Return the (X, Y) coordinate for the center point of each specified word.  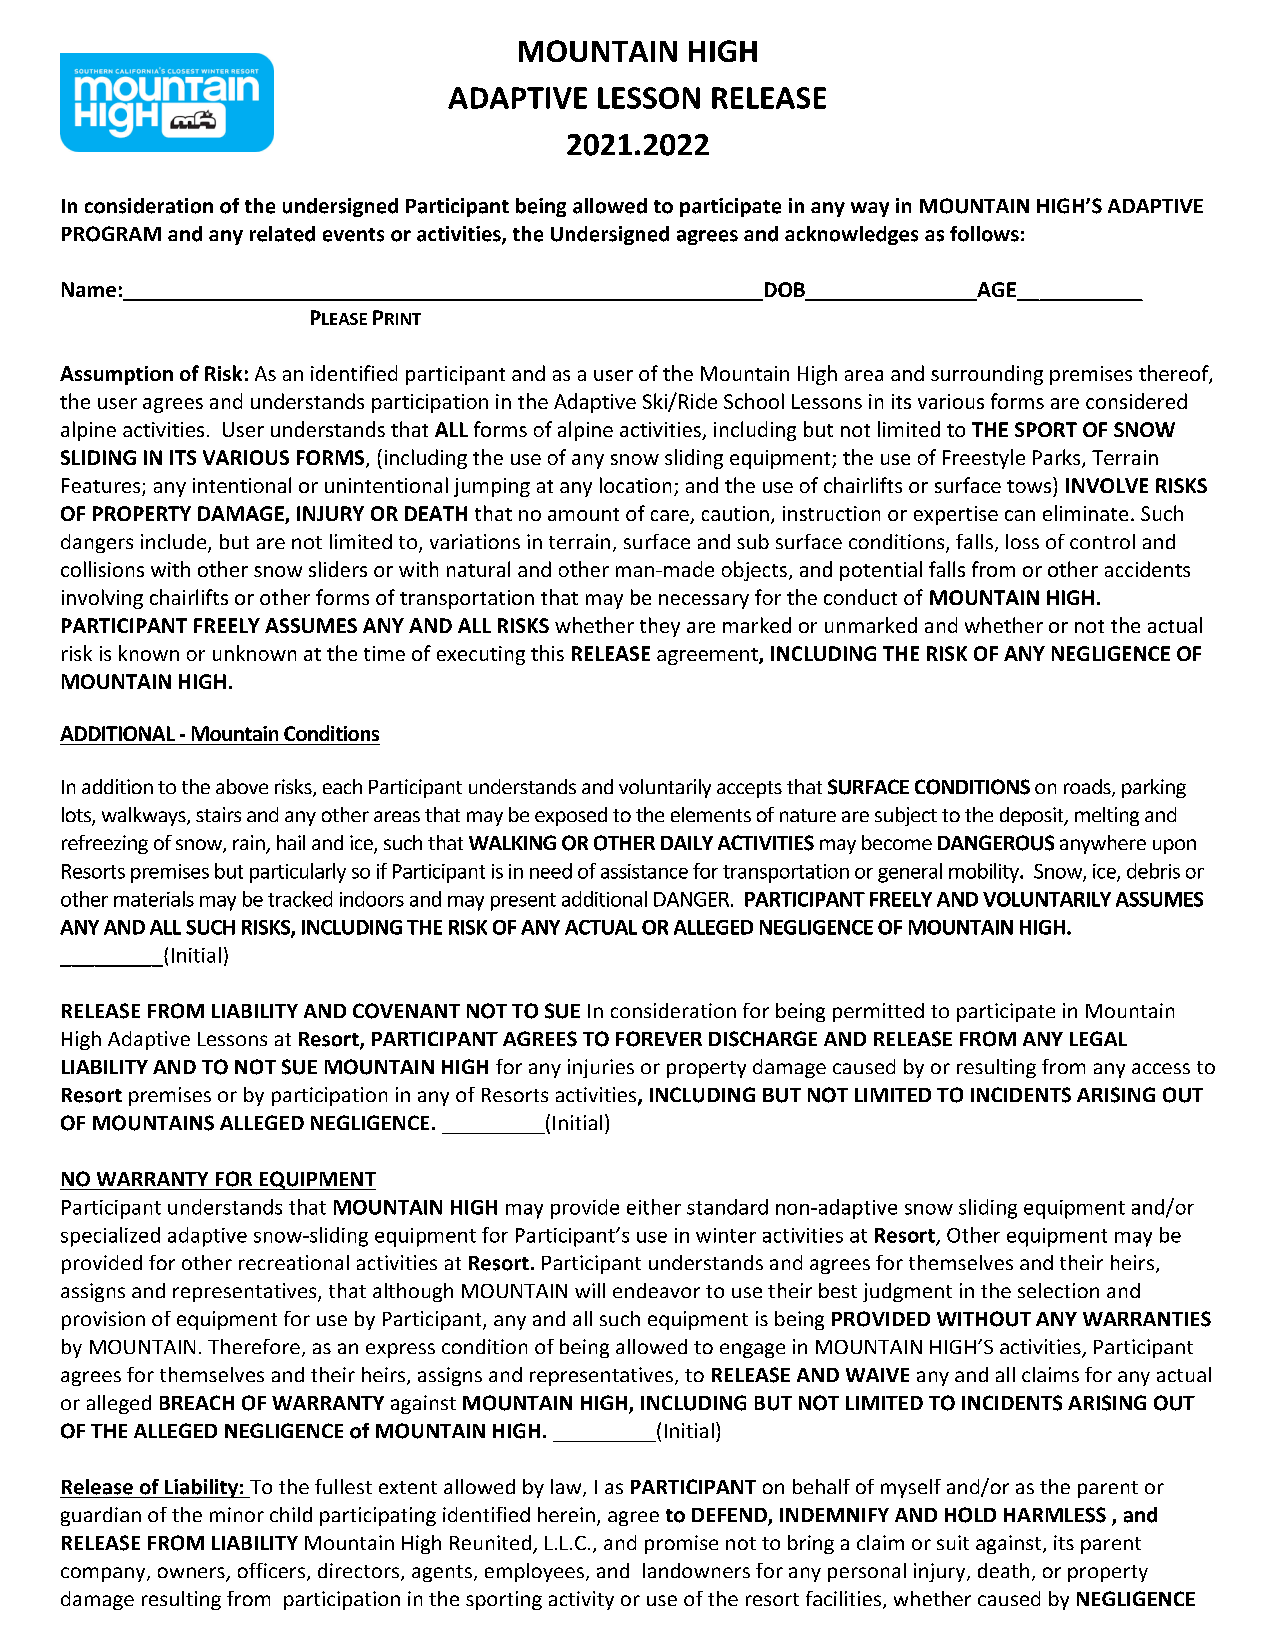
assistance (644, 871)
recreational (294, 1262)
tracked (300, 899)
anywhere (1103, 844)
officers (271, 1570)
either (654, 1207)
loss (1022, 541)
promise (681, 1544)
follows (984, 234)
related (282, 234)
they (660, 627)
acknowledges (851, 235)
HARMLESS (1055, 1515)
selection (1058, 1290)
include (175, 543)
